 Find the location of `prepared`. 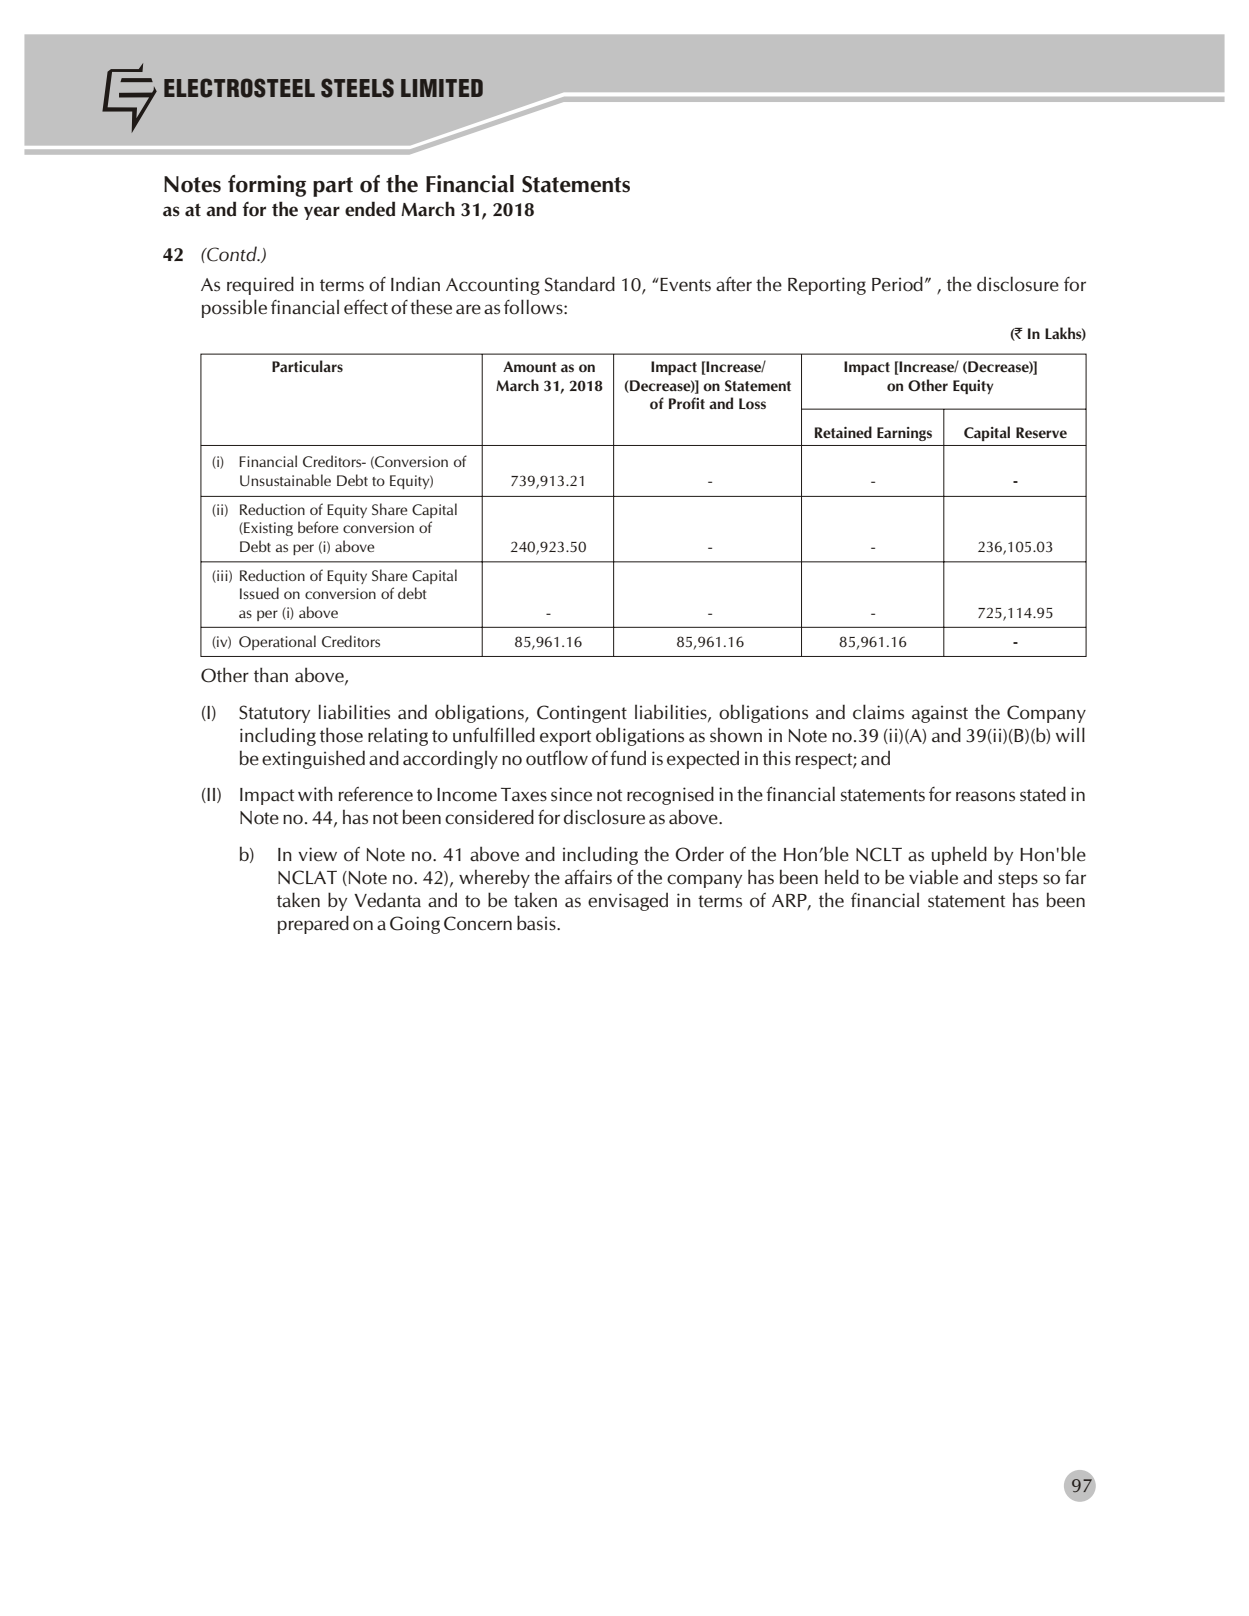

prepared is located at coordinates (313, 924).
